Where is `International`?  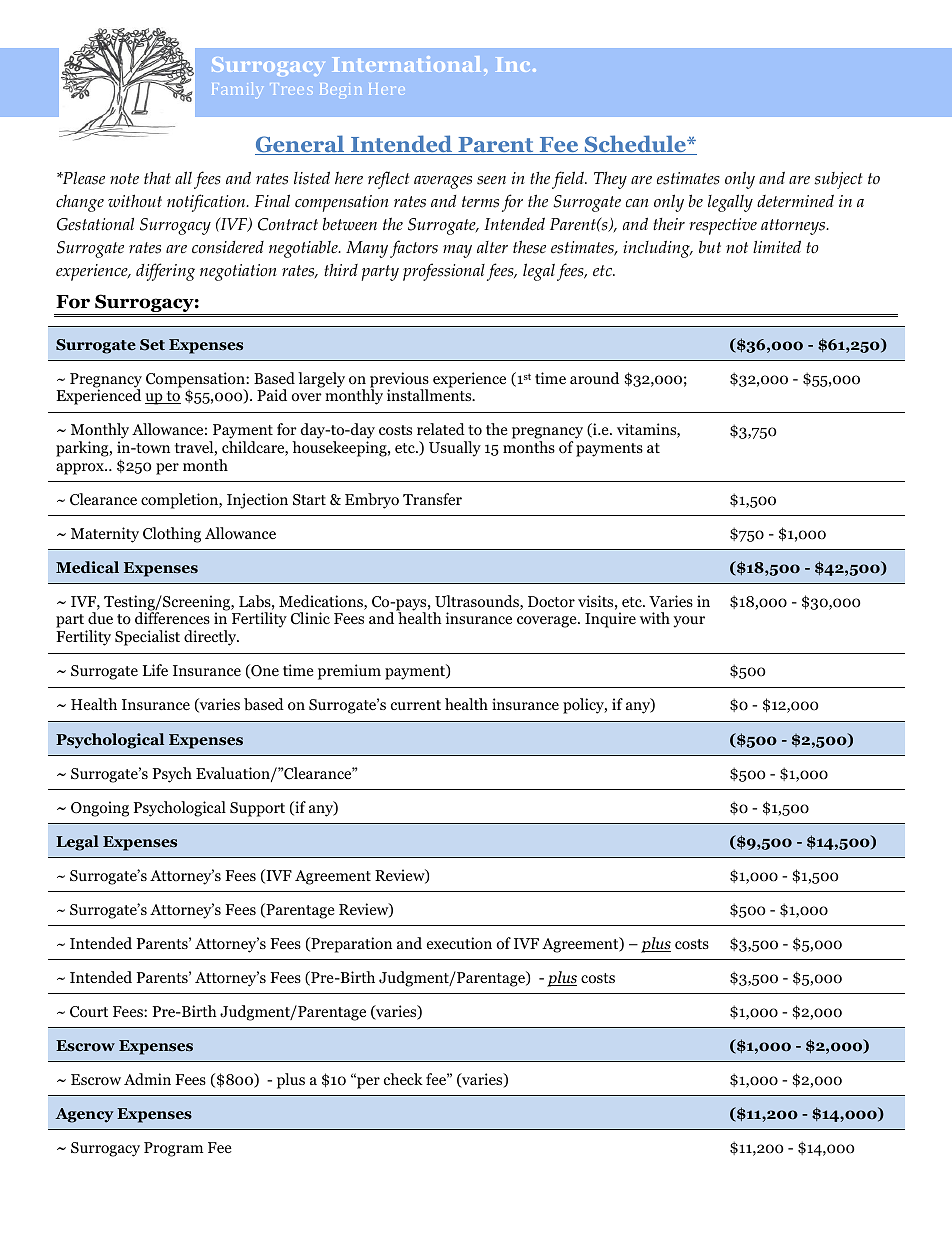
International is located at coordinates (407, 64).
